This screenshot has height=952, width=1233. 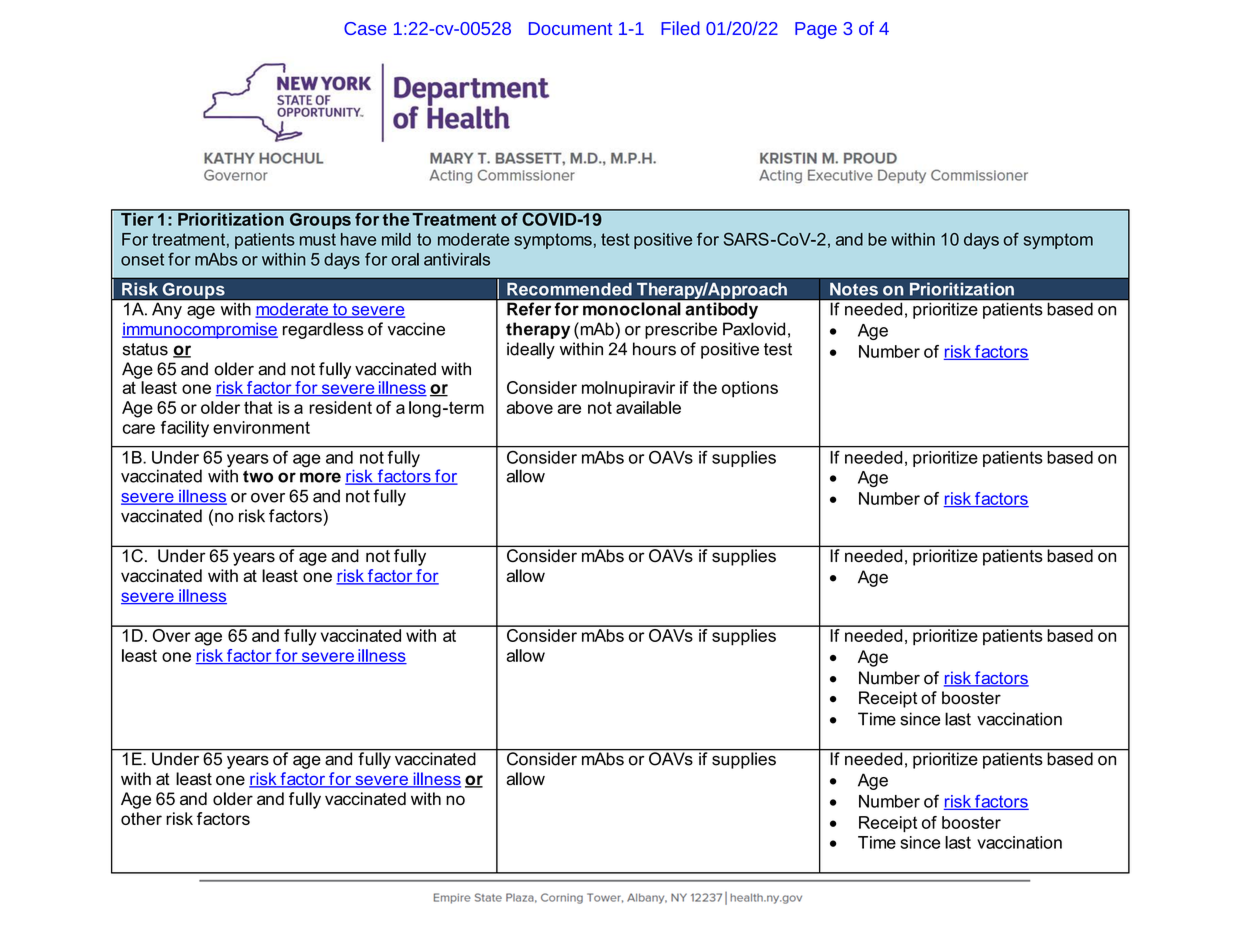 I want to click on resident, so click(x=340, y=407).
